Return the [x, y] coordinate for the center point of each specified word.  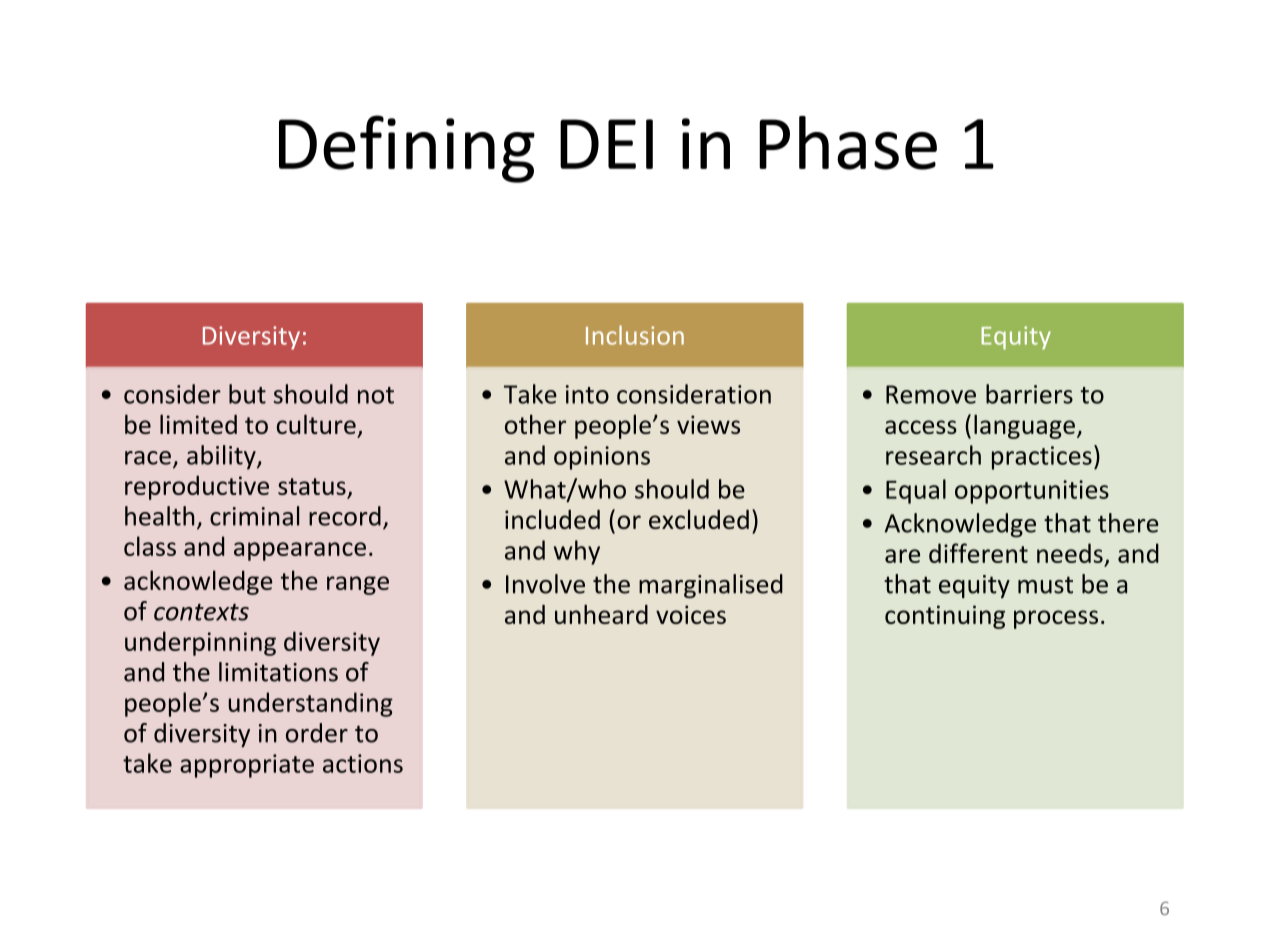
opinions [602, 458]
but [247, 394]
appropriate [247, 766]
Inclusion [635, 335]
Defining [407, 149]
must [1045, 585]
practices [1042, 458]
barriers [1029, 394]
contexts [201, 612]
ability [222, 457]
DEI [606, 144]
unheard [601, 614]
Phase [848, 143]
